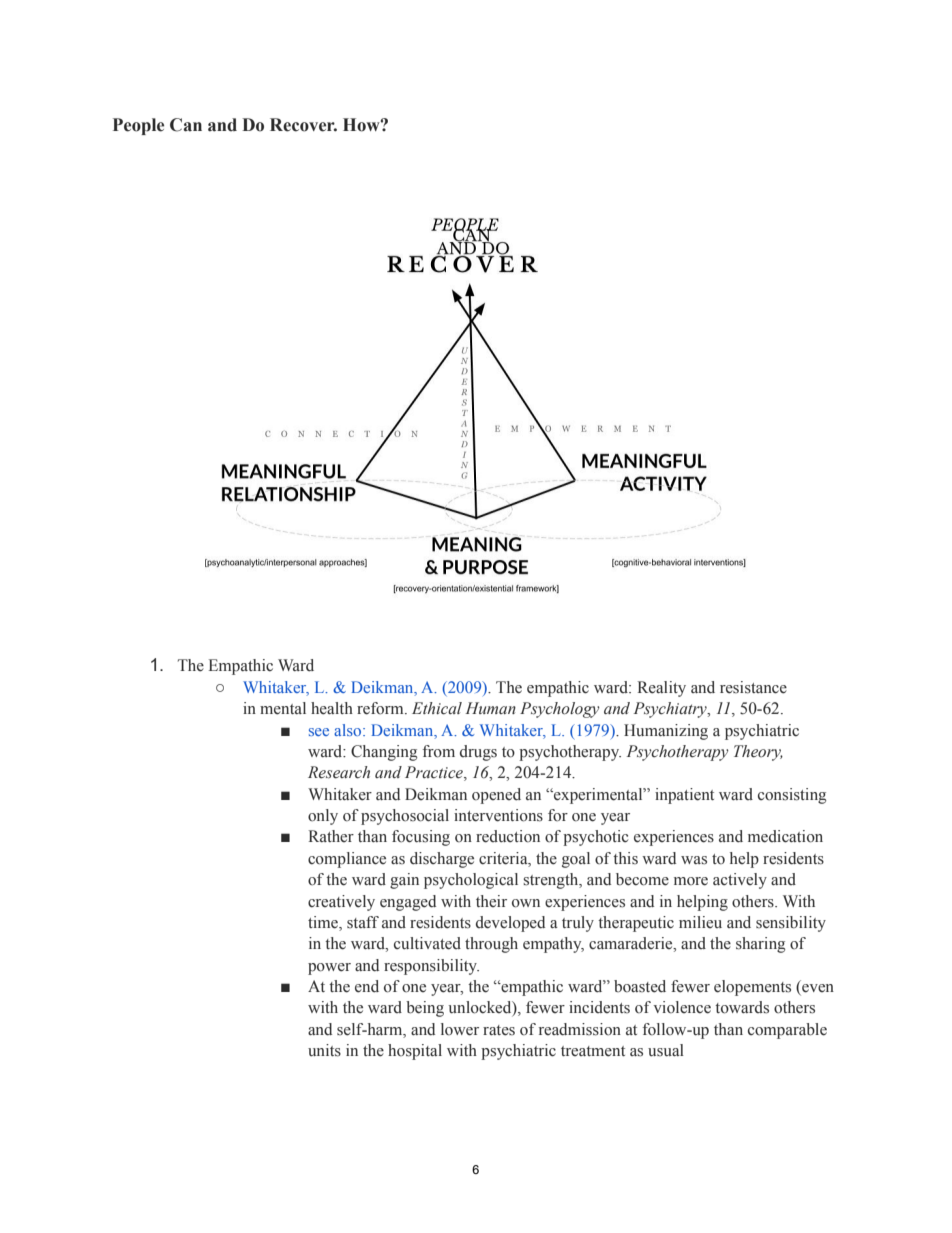 This screenshot has height=1233, width=952. Describe the element at coordinates (323, 817) in the screenshot. I see `only` at that location.
